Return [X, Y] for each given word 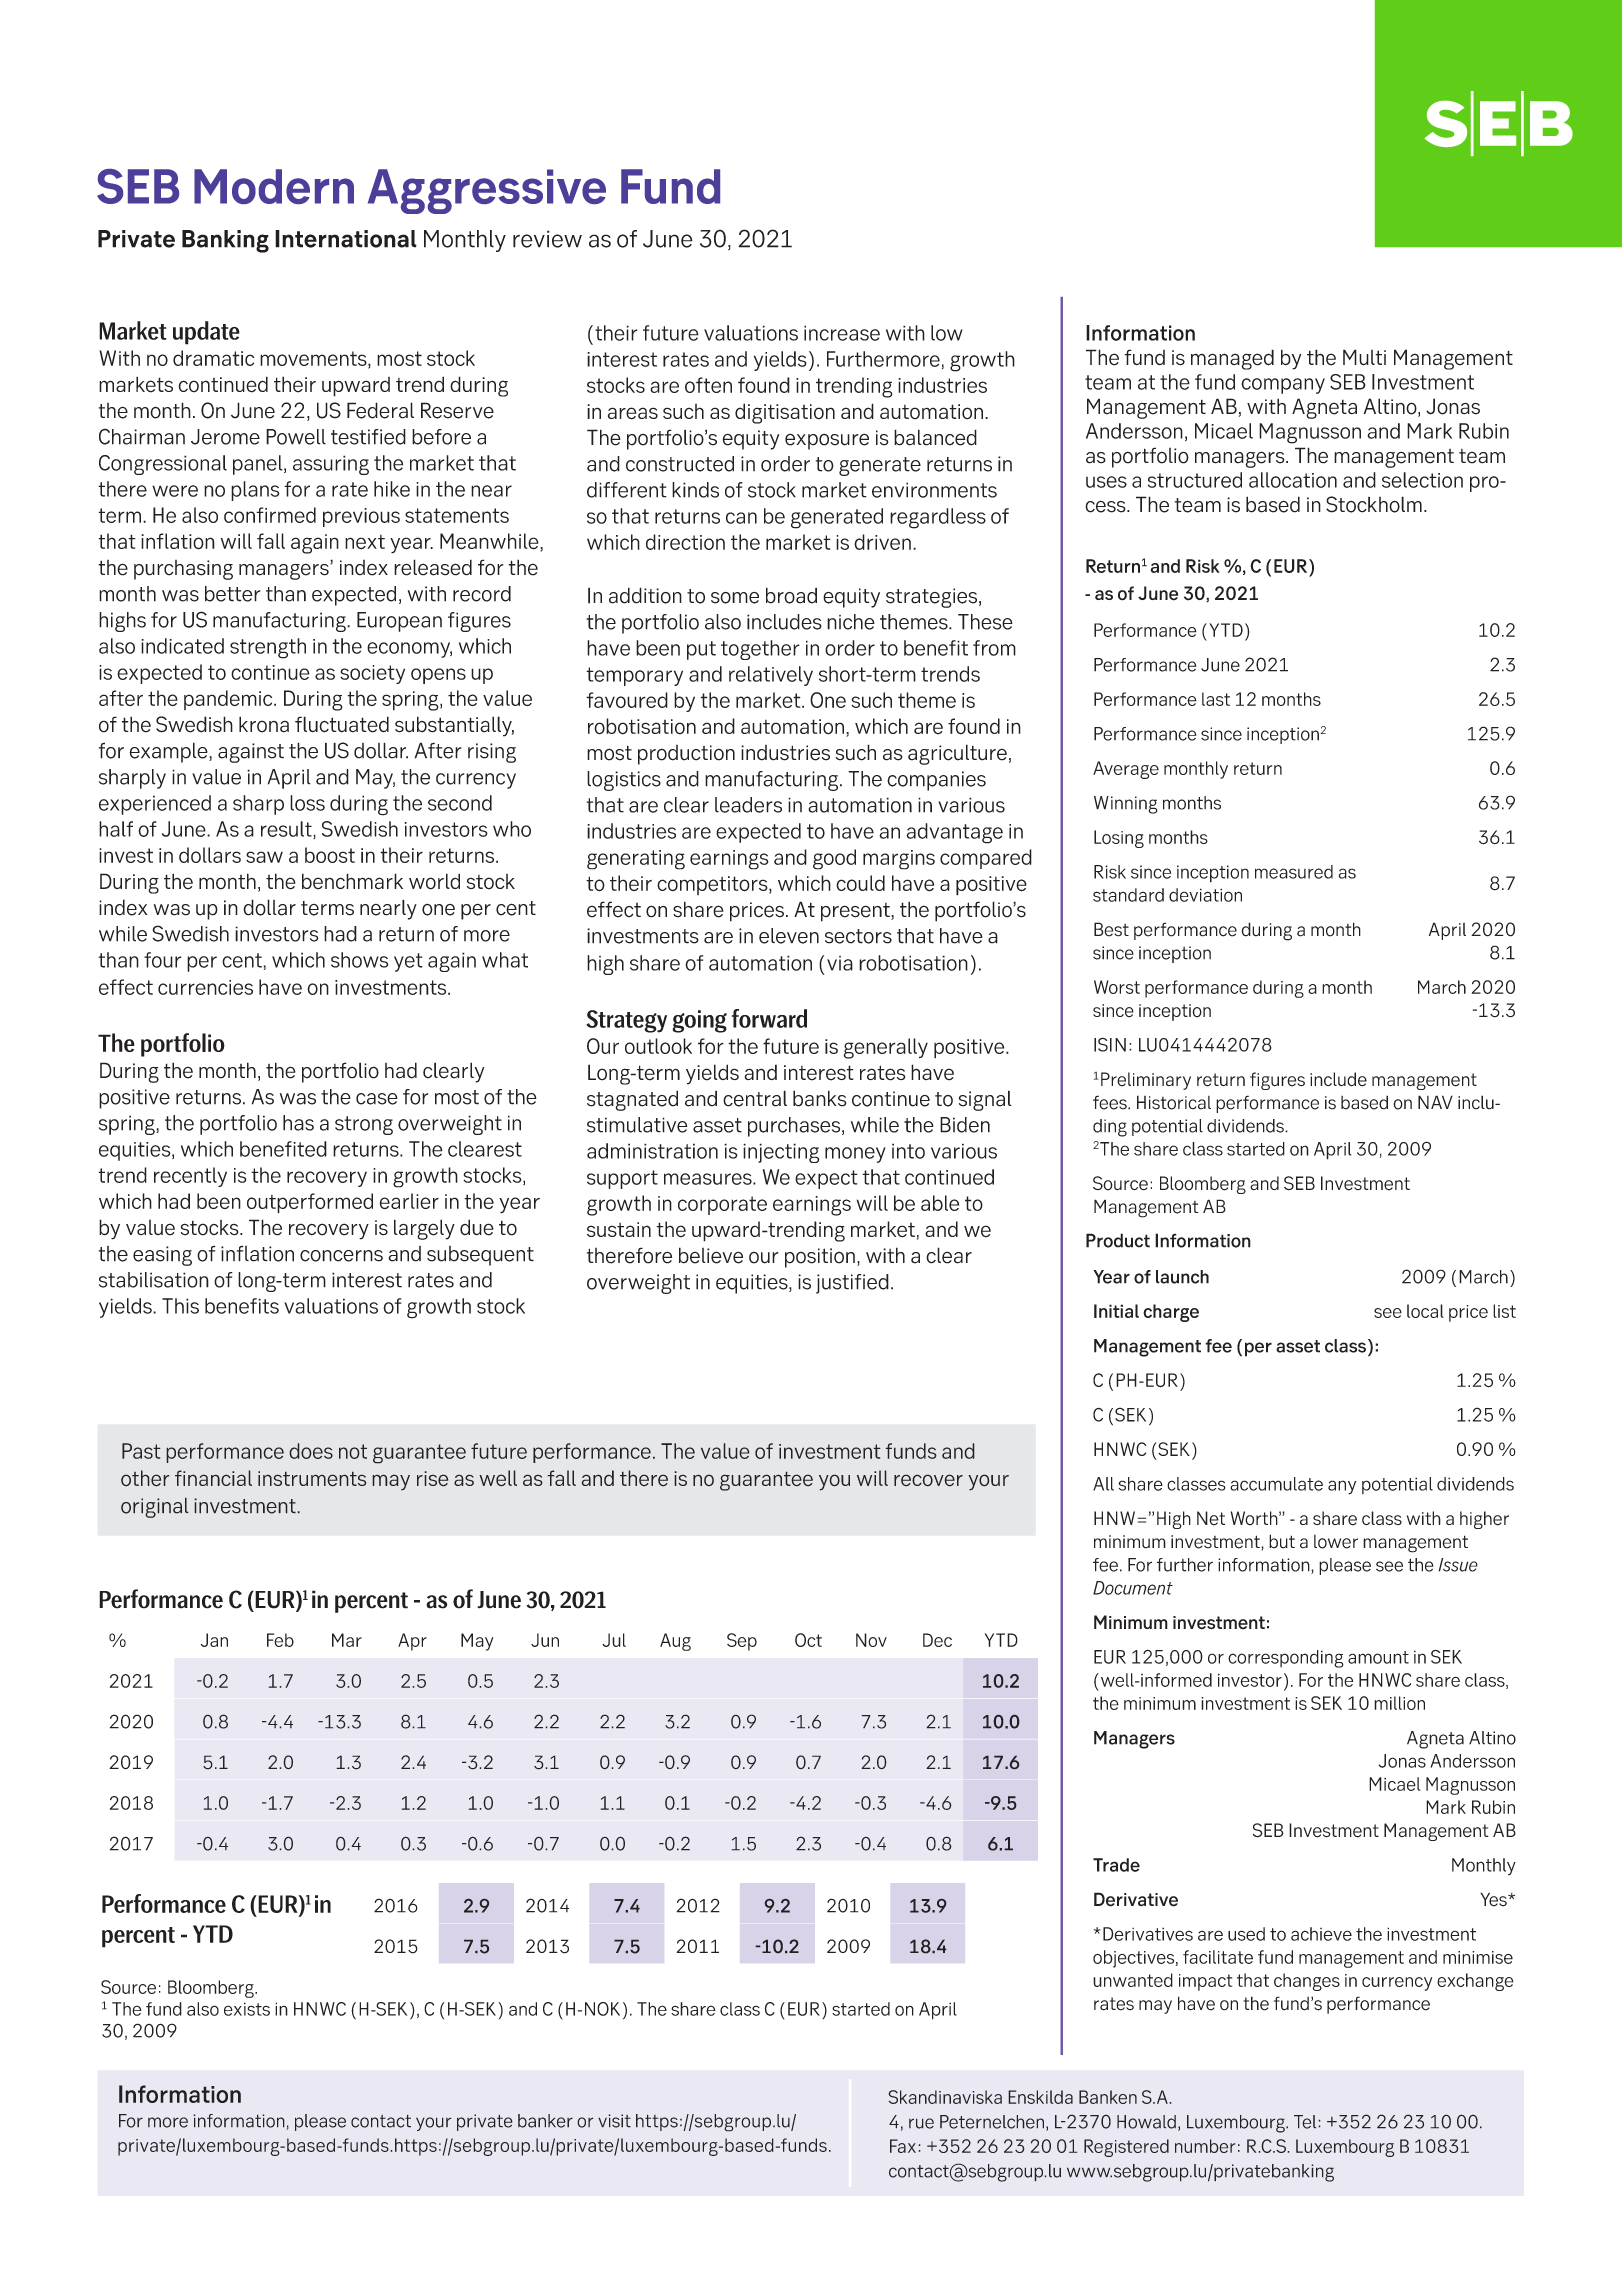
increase [842, 333]
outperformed [310, 1203]
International [346, 239]
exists [247, 2009]
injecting [781, 1153]
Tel [1306, 2122]
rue [921, 2123]
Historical [1174, 1102]
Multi [1364, 357]
